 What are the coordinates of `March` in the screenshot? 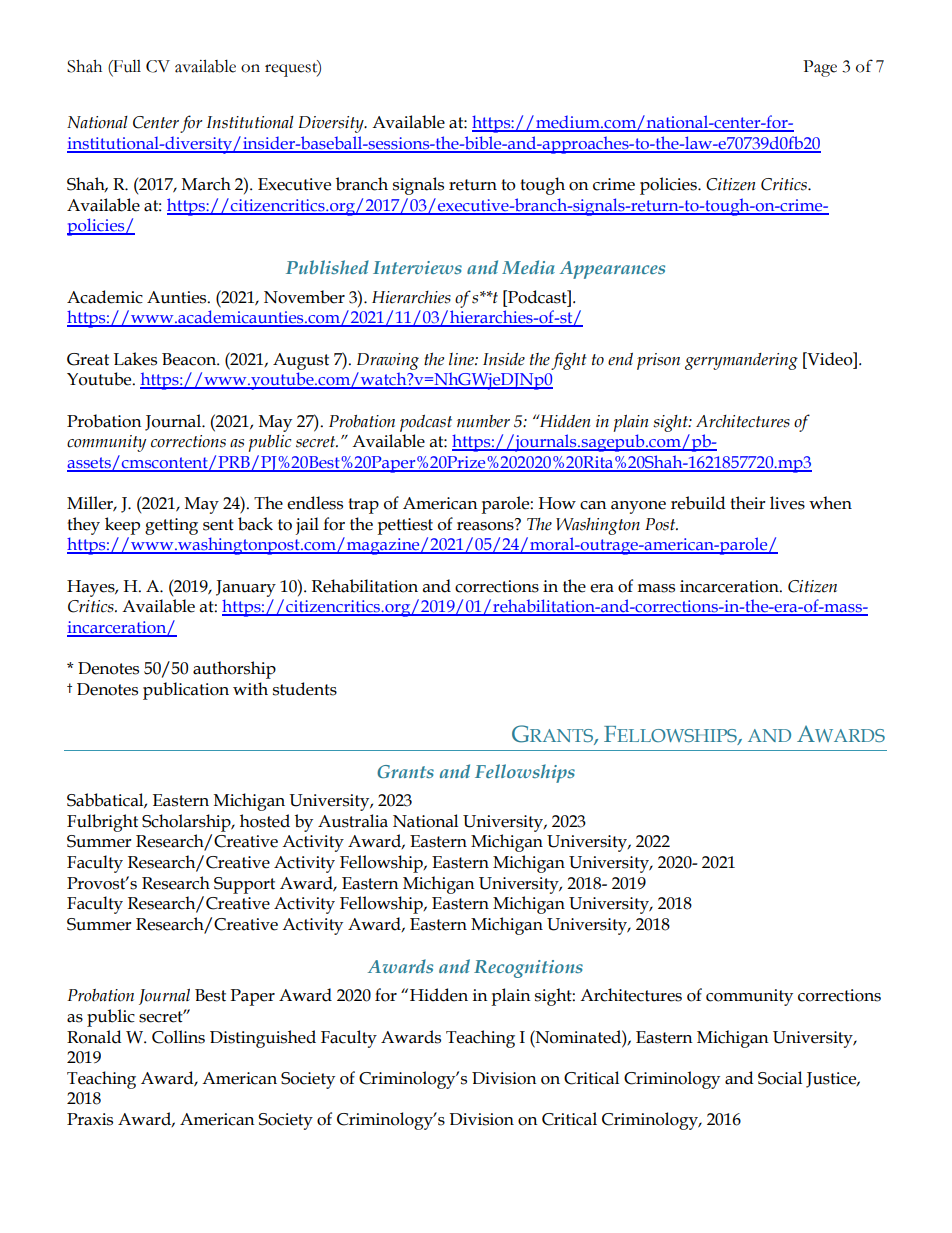 It's located at (206, 184).
